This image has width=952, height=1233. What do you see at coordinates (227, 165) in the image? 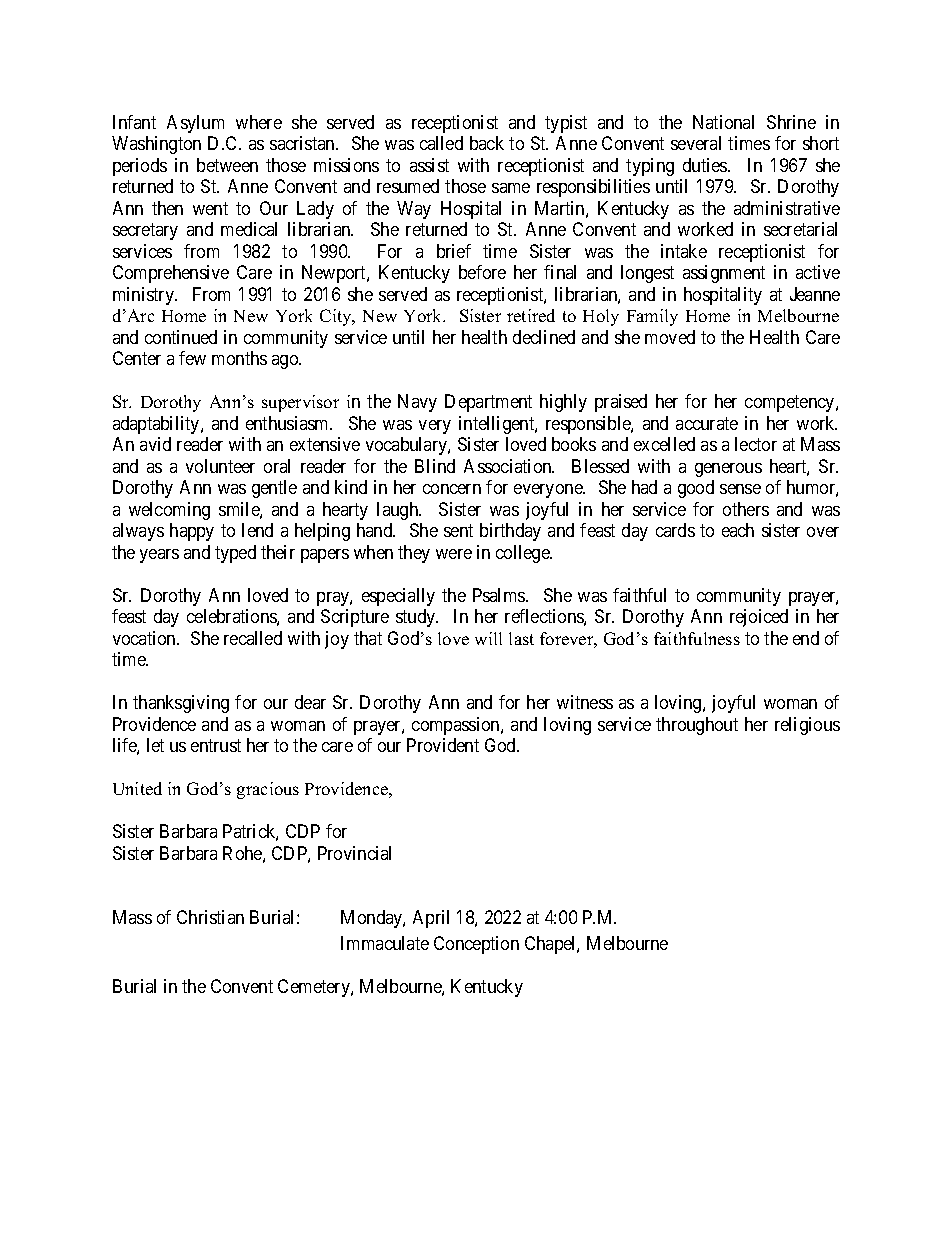
I see `between` at bounding box center [227, 165].
